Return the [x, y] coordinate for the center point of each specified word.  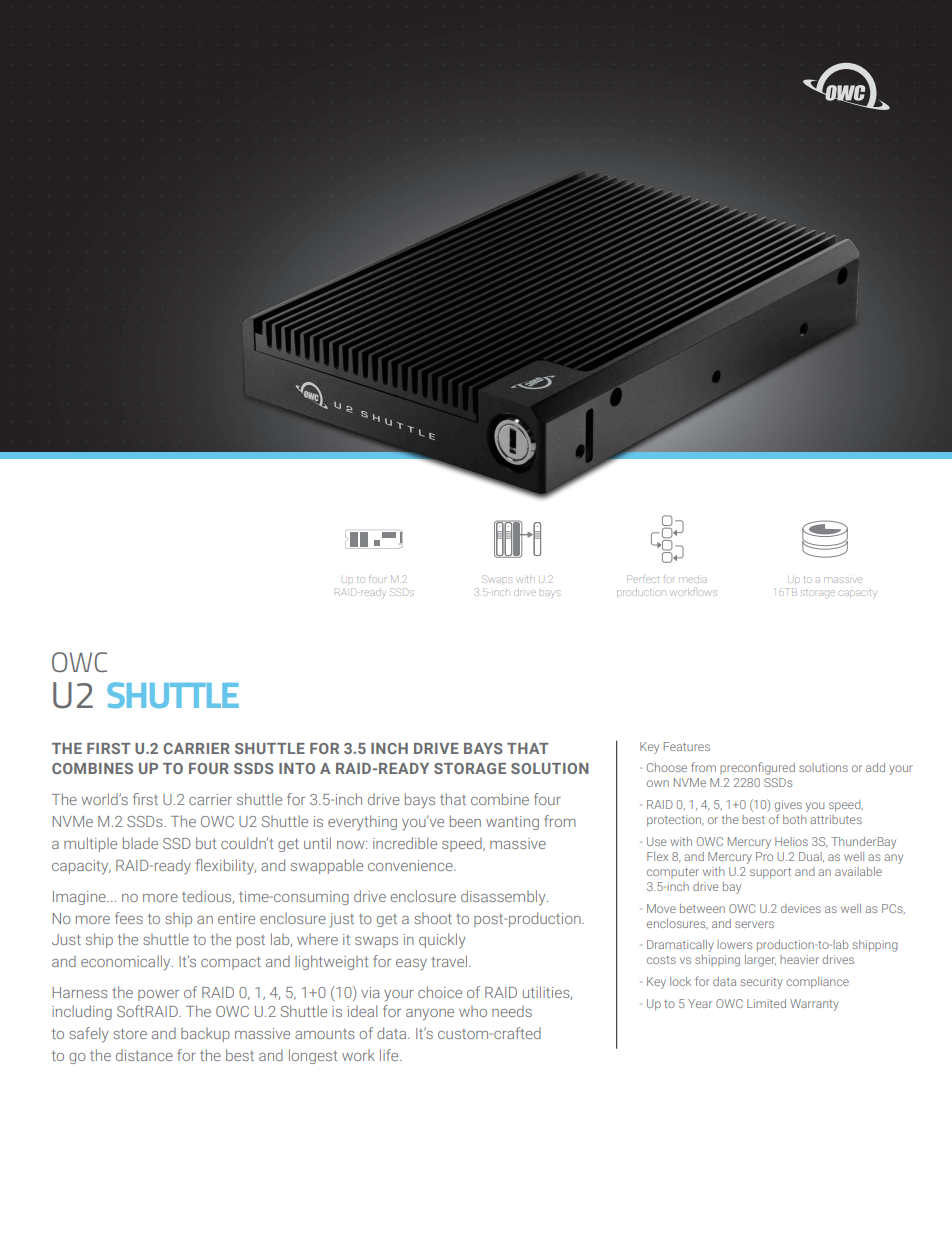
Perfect [643, 579]
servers [754, 924]
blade [140, 843]
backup [205, 1034]
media [693, 580]
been [465, 821]
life [390, 1055]
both [794, 819]
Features [687, 746]
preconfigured [757, 768]
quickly [442, 941]
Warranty [814, 1005]
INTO [297, 768]
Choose [667, 767]
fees [129, 918]
